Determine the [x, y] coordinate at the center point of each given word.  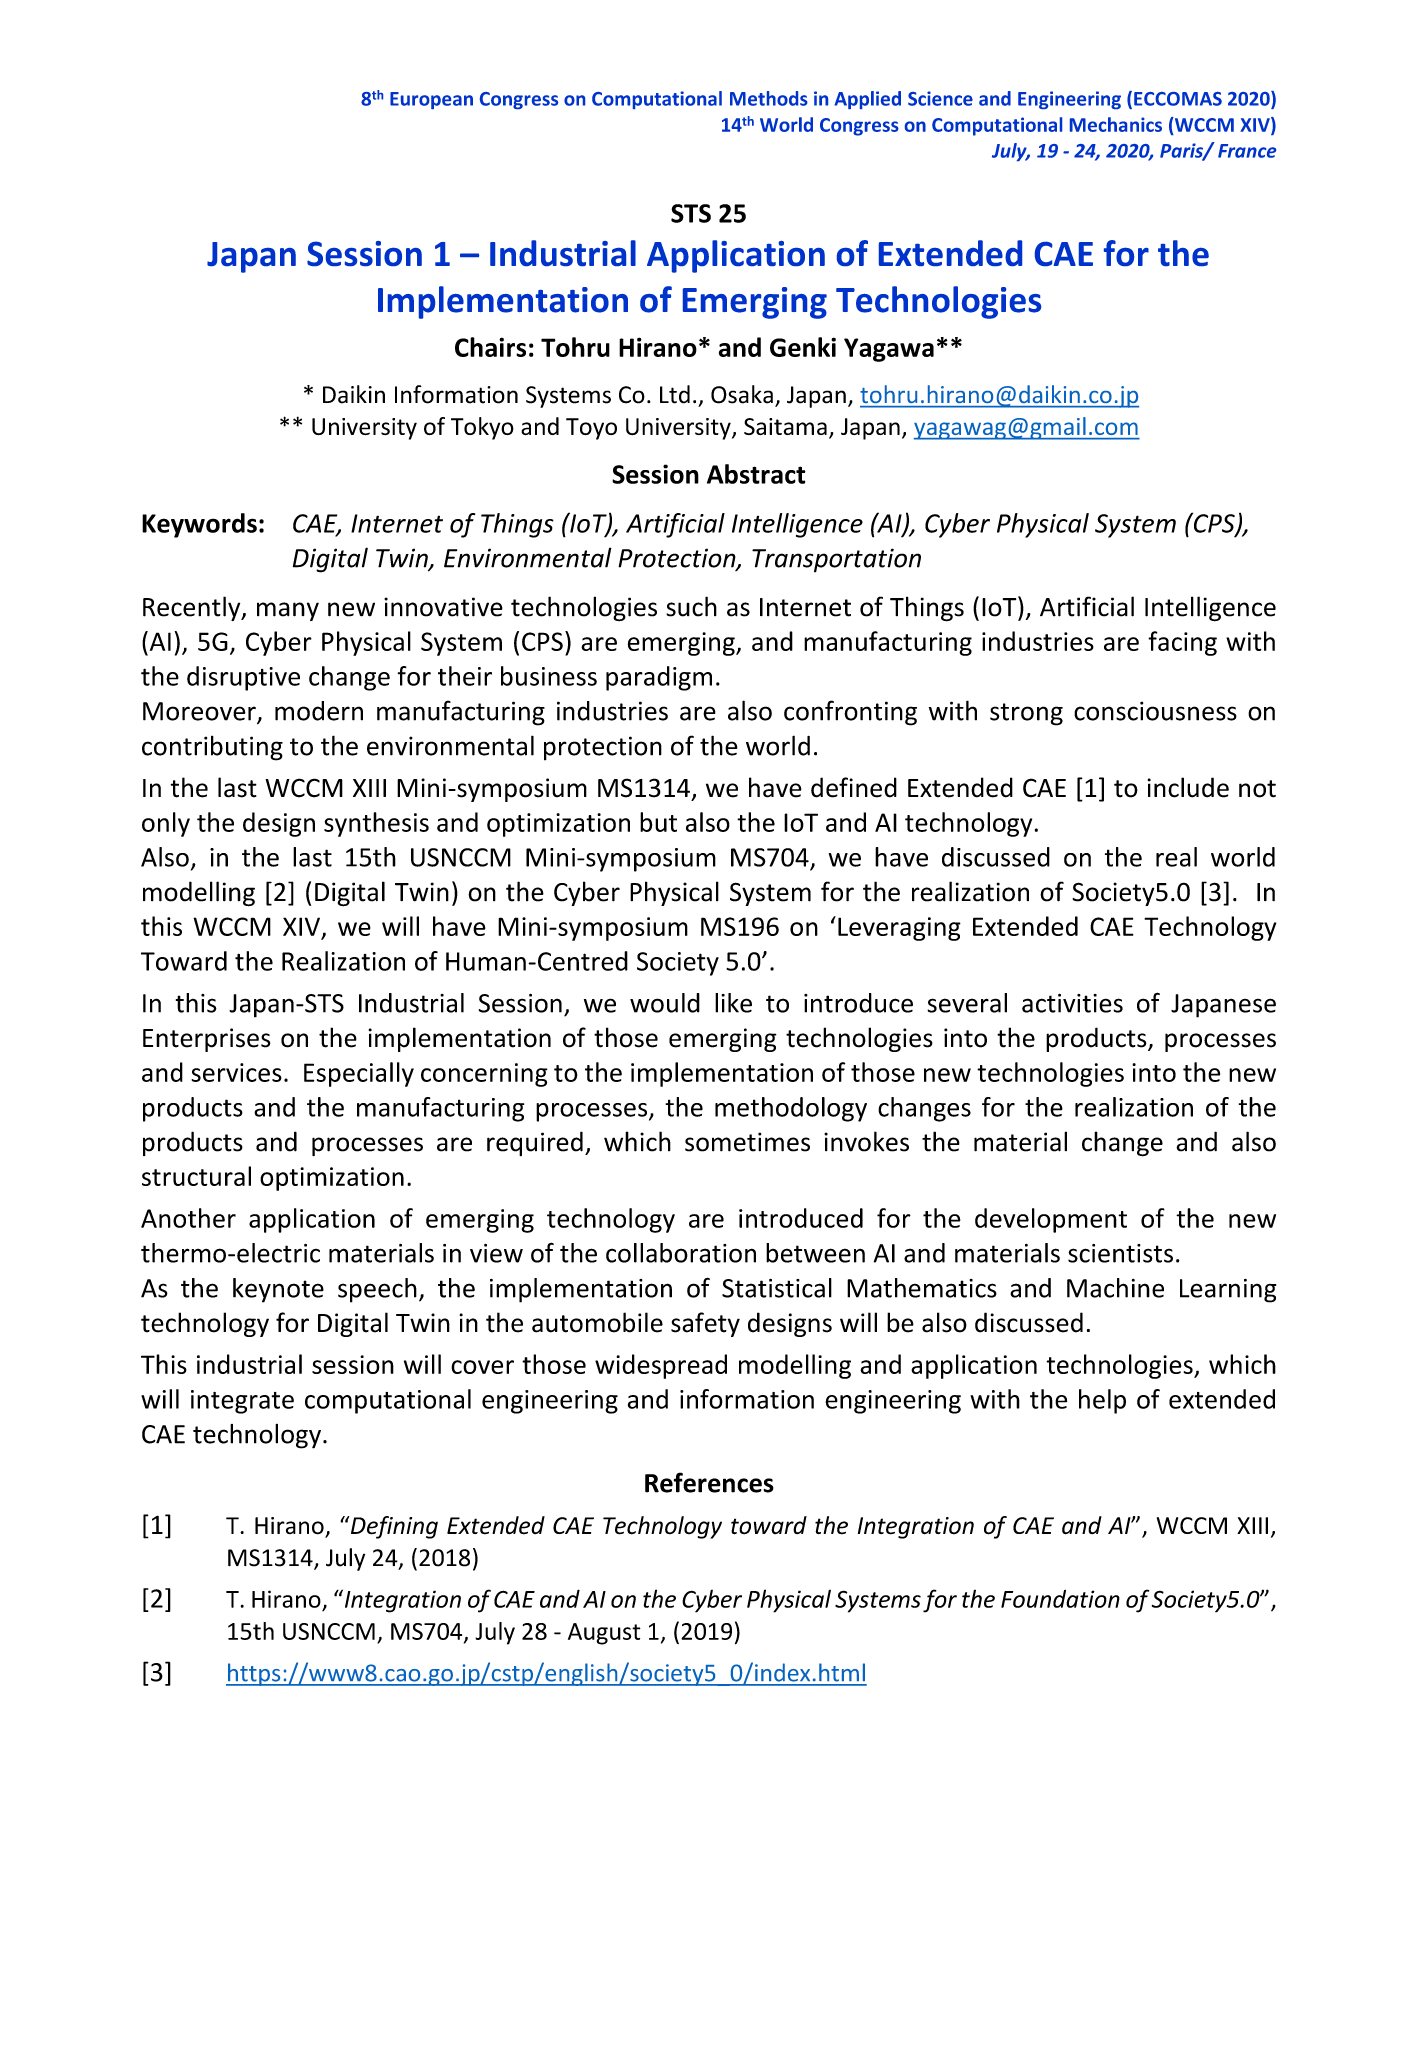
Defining [393, 1527]
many [288, 611]
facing [1182, 643]
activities [1072, 1003]
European [431, 100]
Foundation [1060, 1599]
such [691, 606]
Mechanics [1116, 124]
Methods [769, 98]
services [236, 1072]
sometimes [747, 1142]
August [604, 1634]
